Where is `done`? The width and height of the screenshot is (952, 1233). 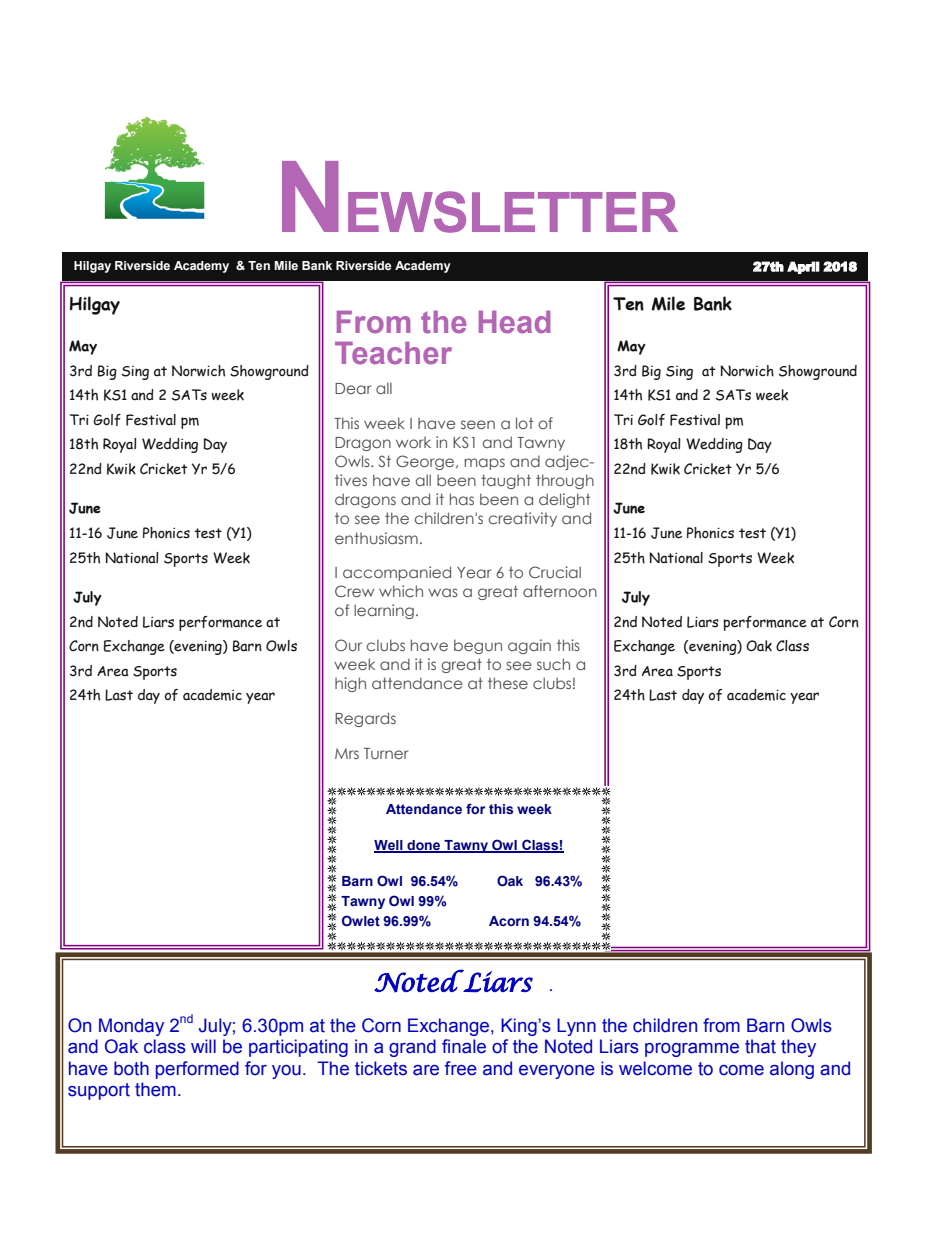 done is located at coordinates (424, 846).
